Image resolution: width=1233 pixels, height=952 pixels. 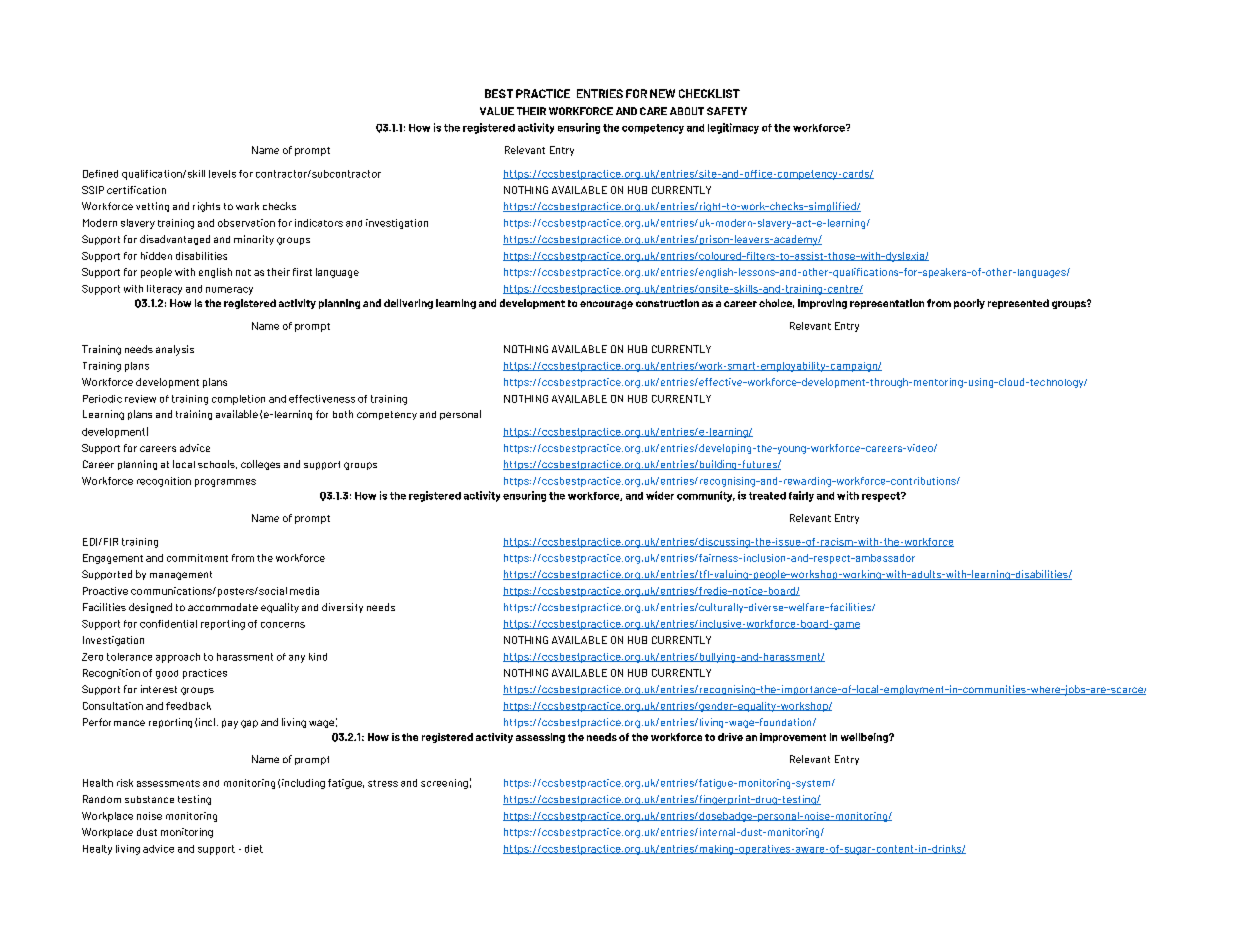 What do you see at coordinates (254, 849) in the screenshot?
I see `diet` at bounding box center [254, 849].
